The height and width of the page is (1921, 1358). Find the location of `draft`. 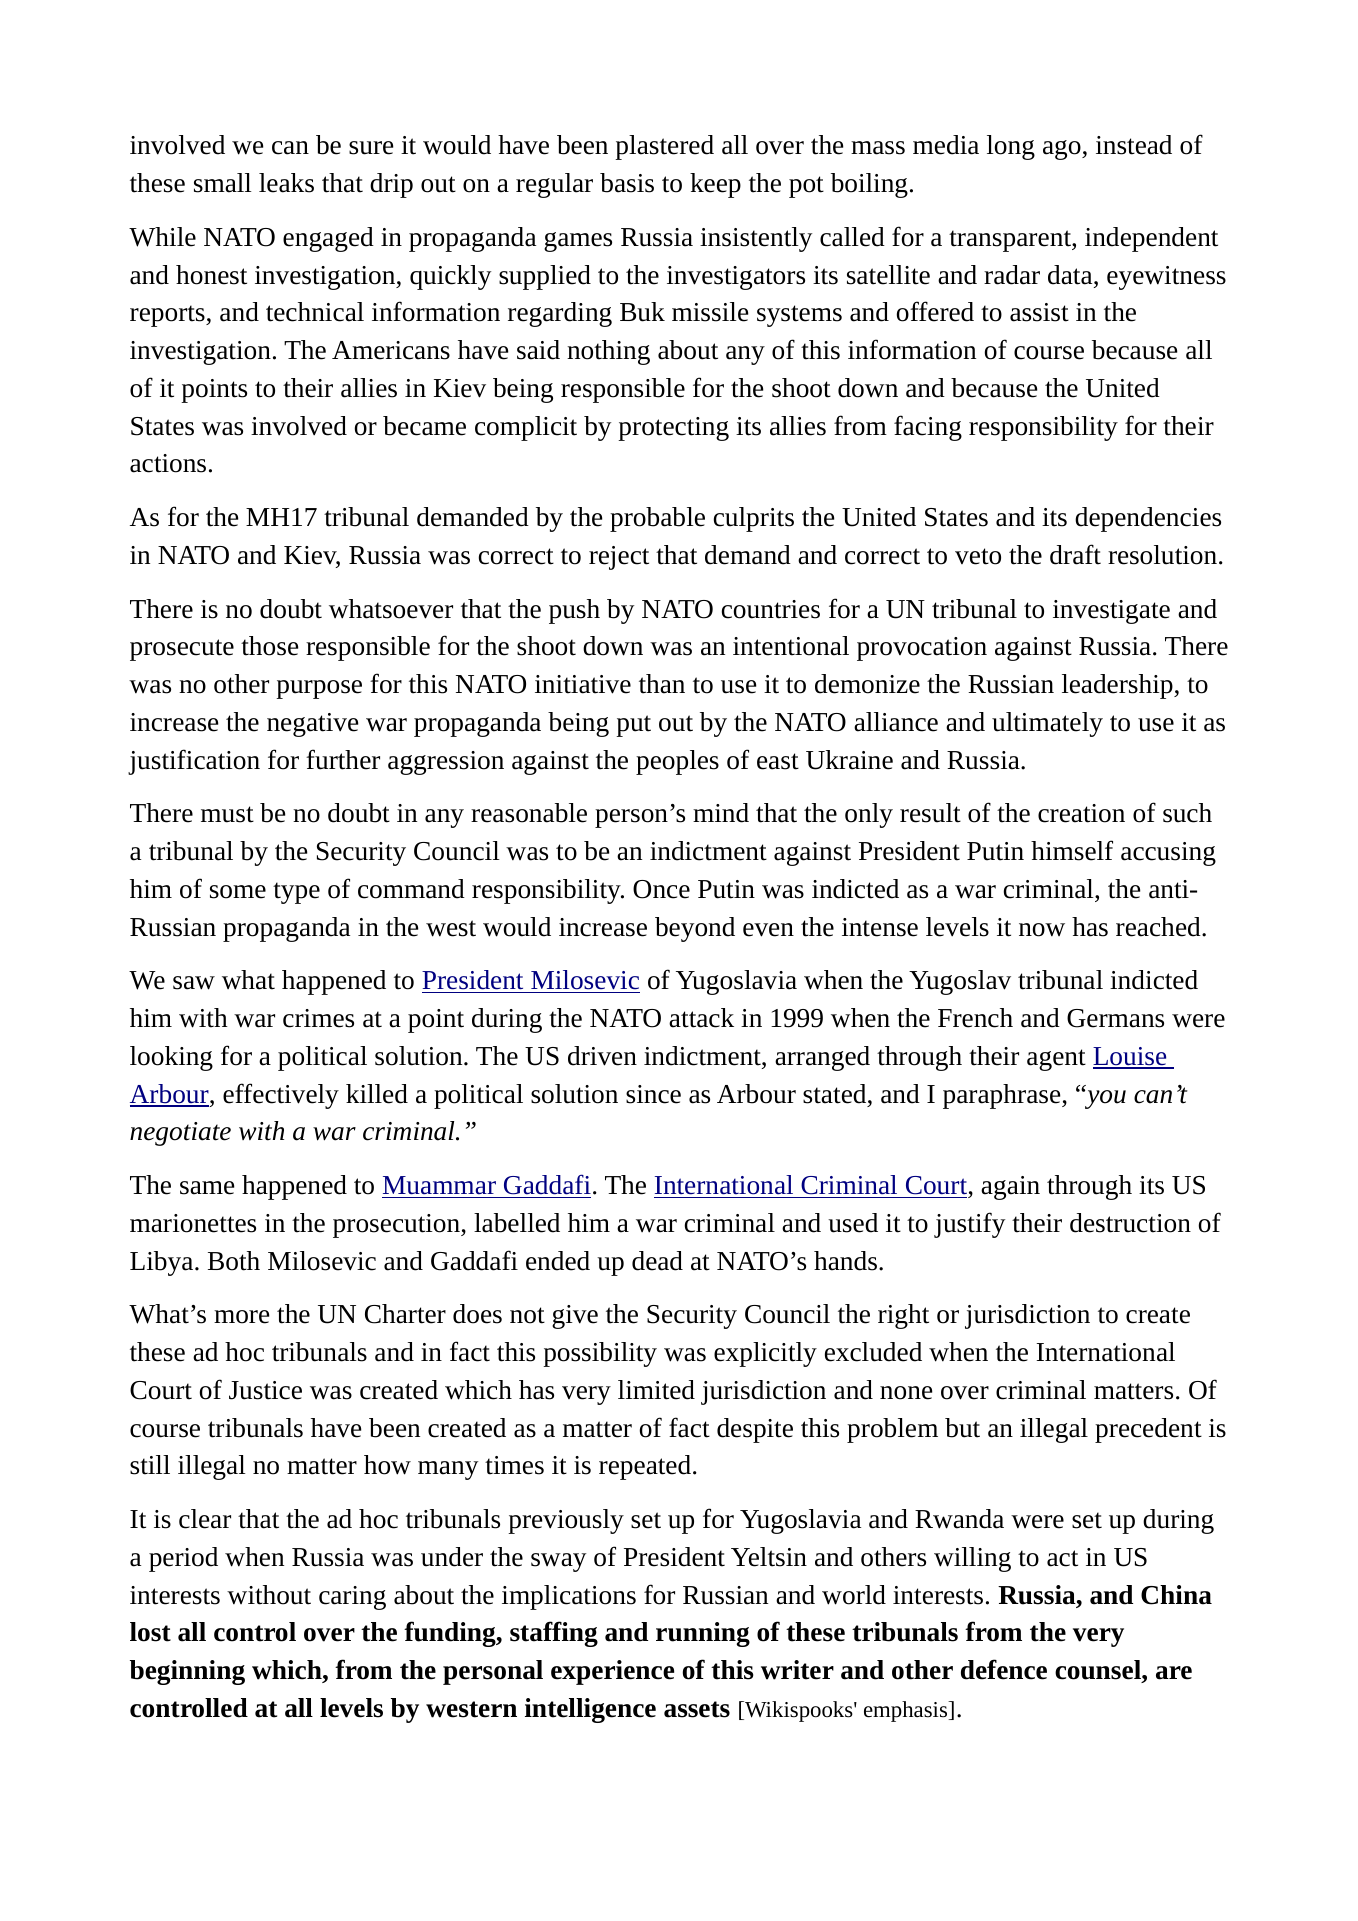

draft is located at coordinates (1075, 554).
